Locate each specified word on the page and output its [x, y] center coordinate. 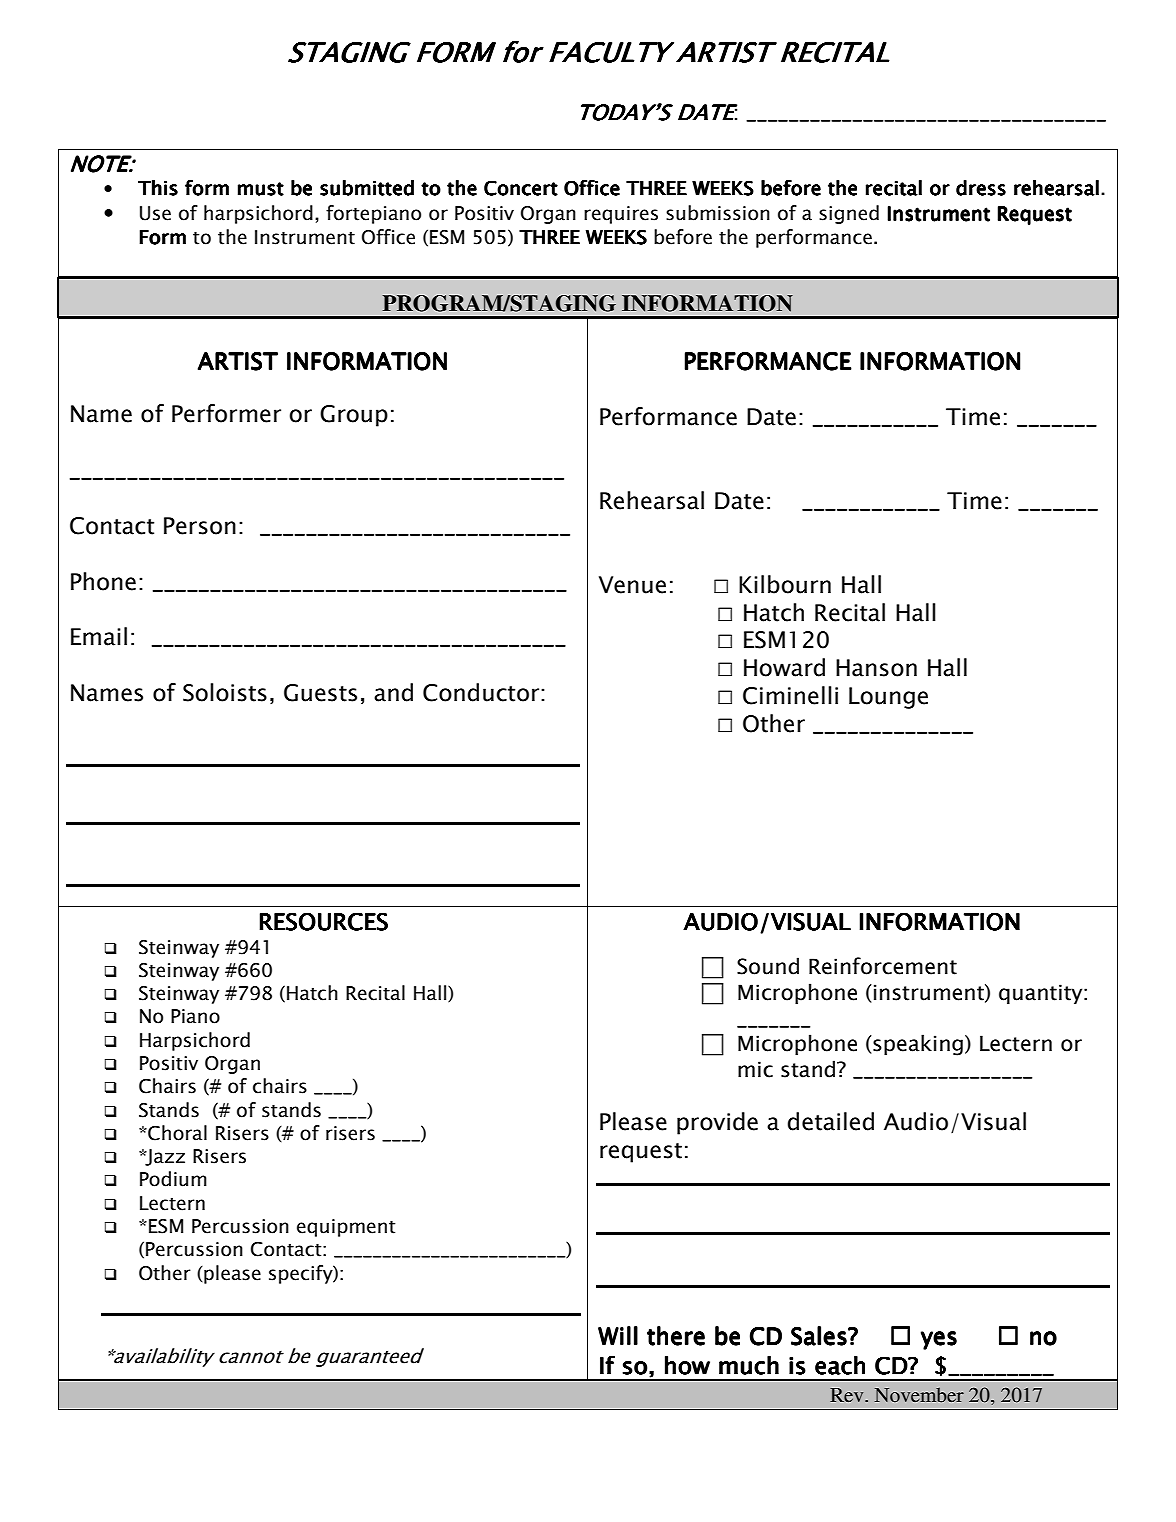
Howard [784, 667]
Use [155, 213]
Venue [632, 585]
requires [621, 215]
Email [99, 636]
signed [849, 214]
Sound [768, 966]
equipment [346, 1228]
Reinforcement [883, 966]
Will [618, 1335]
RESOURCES [324, 922]
